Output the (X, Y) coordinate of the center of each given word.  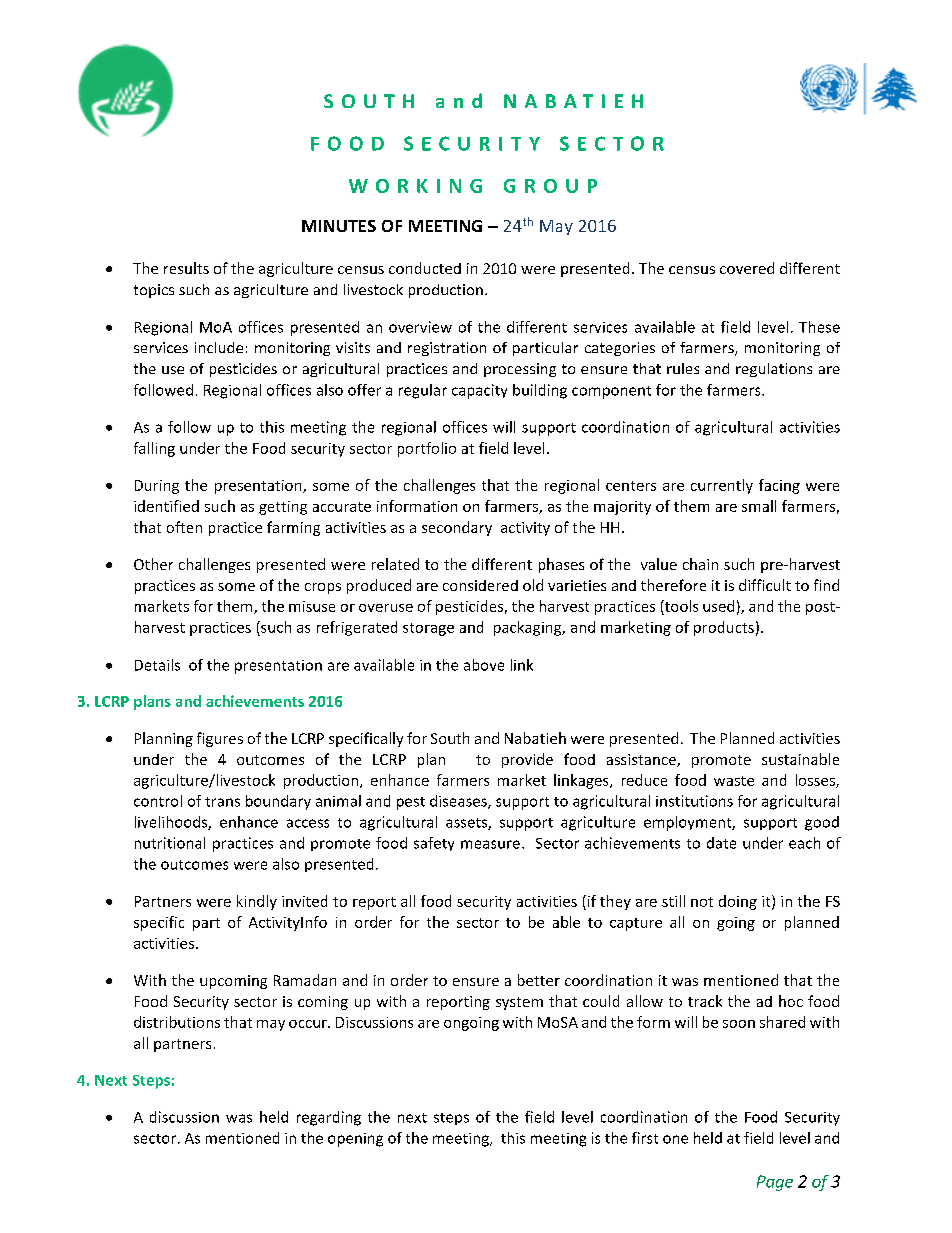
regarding (329, 1118)
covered (747, 268)
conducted (425, 268)
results (186, 268)
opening (355, 1140)
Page (775, 1183)
